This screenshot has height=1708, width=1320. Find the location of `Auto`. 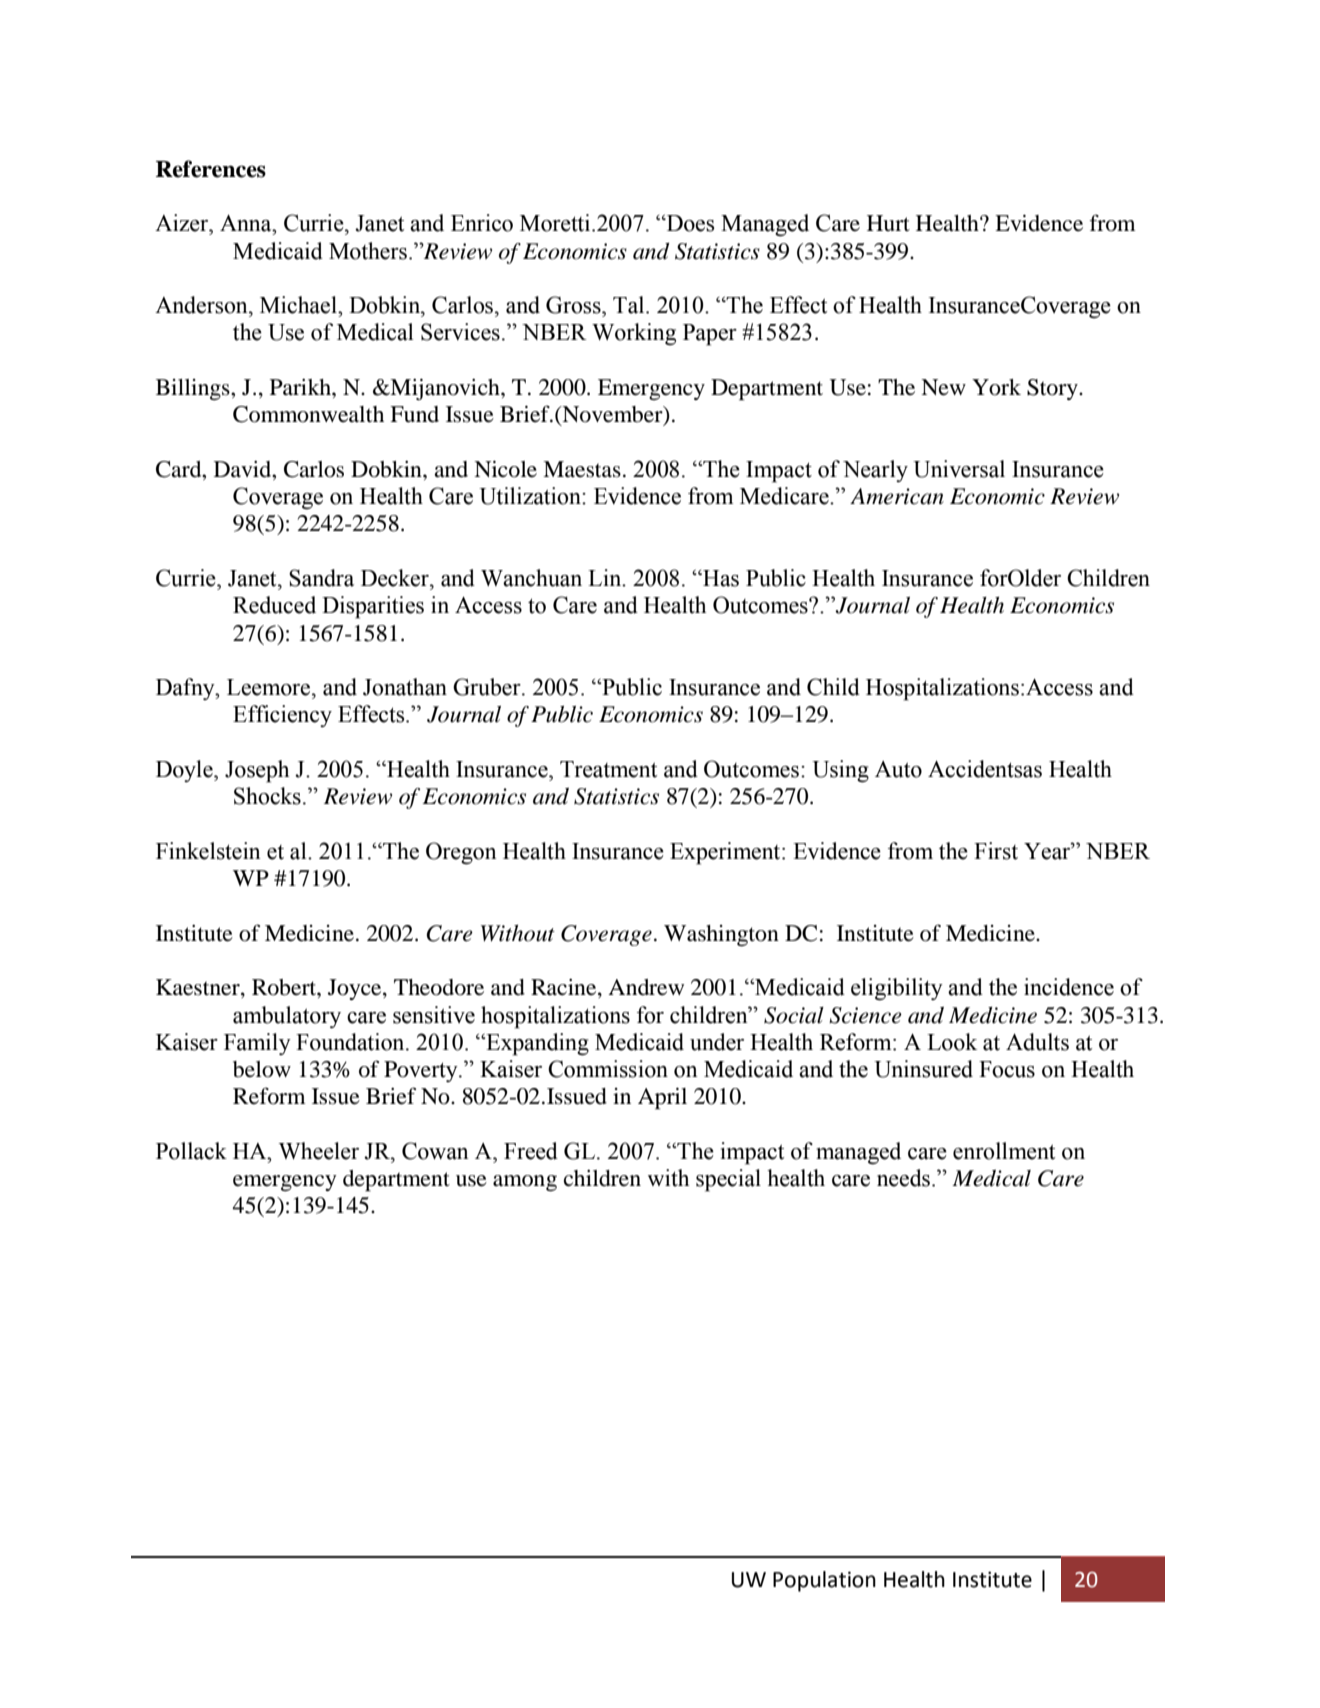

Auto is located at coordinates (898, 769).
